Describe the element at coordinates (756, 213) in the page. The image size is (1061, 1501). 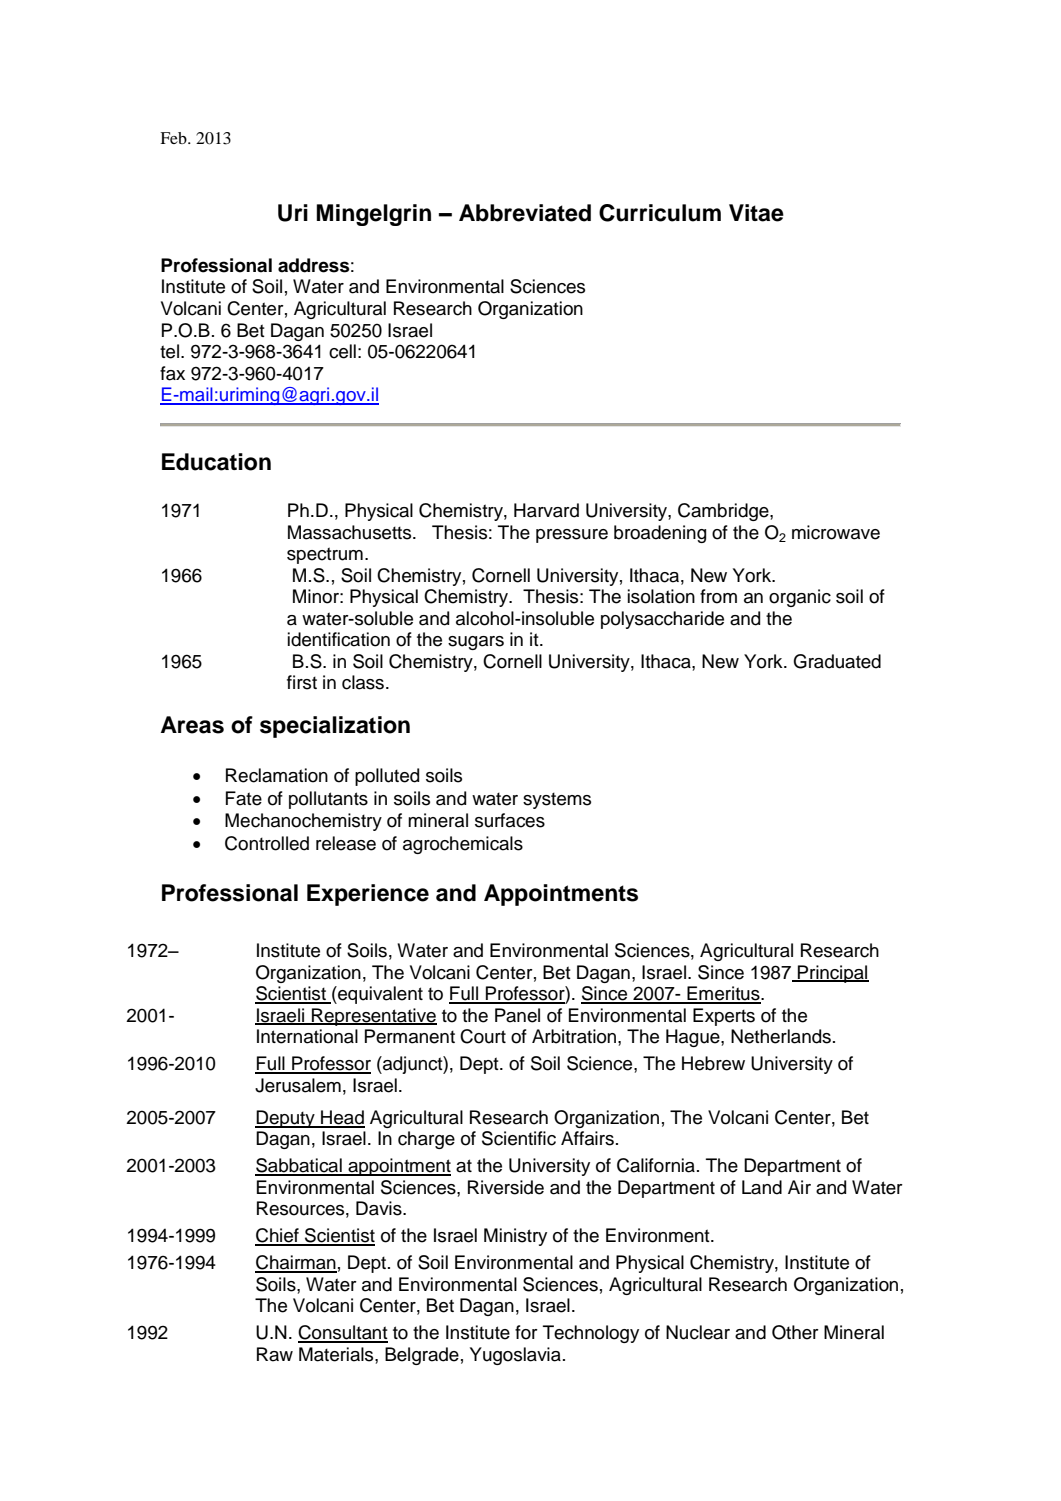
I see `Vitae` at that location.
